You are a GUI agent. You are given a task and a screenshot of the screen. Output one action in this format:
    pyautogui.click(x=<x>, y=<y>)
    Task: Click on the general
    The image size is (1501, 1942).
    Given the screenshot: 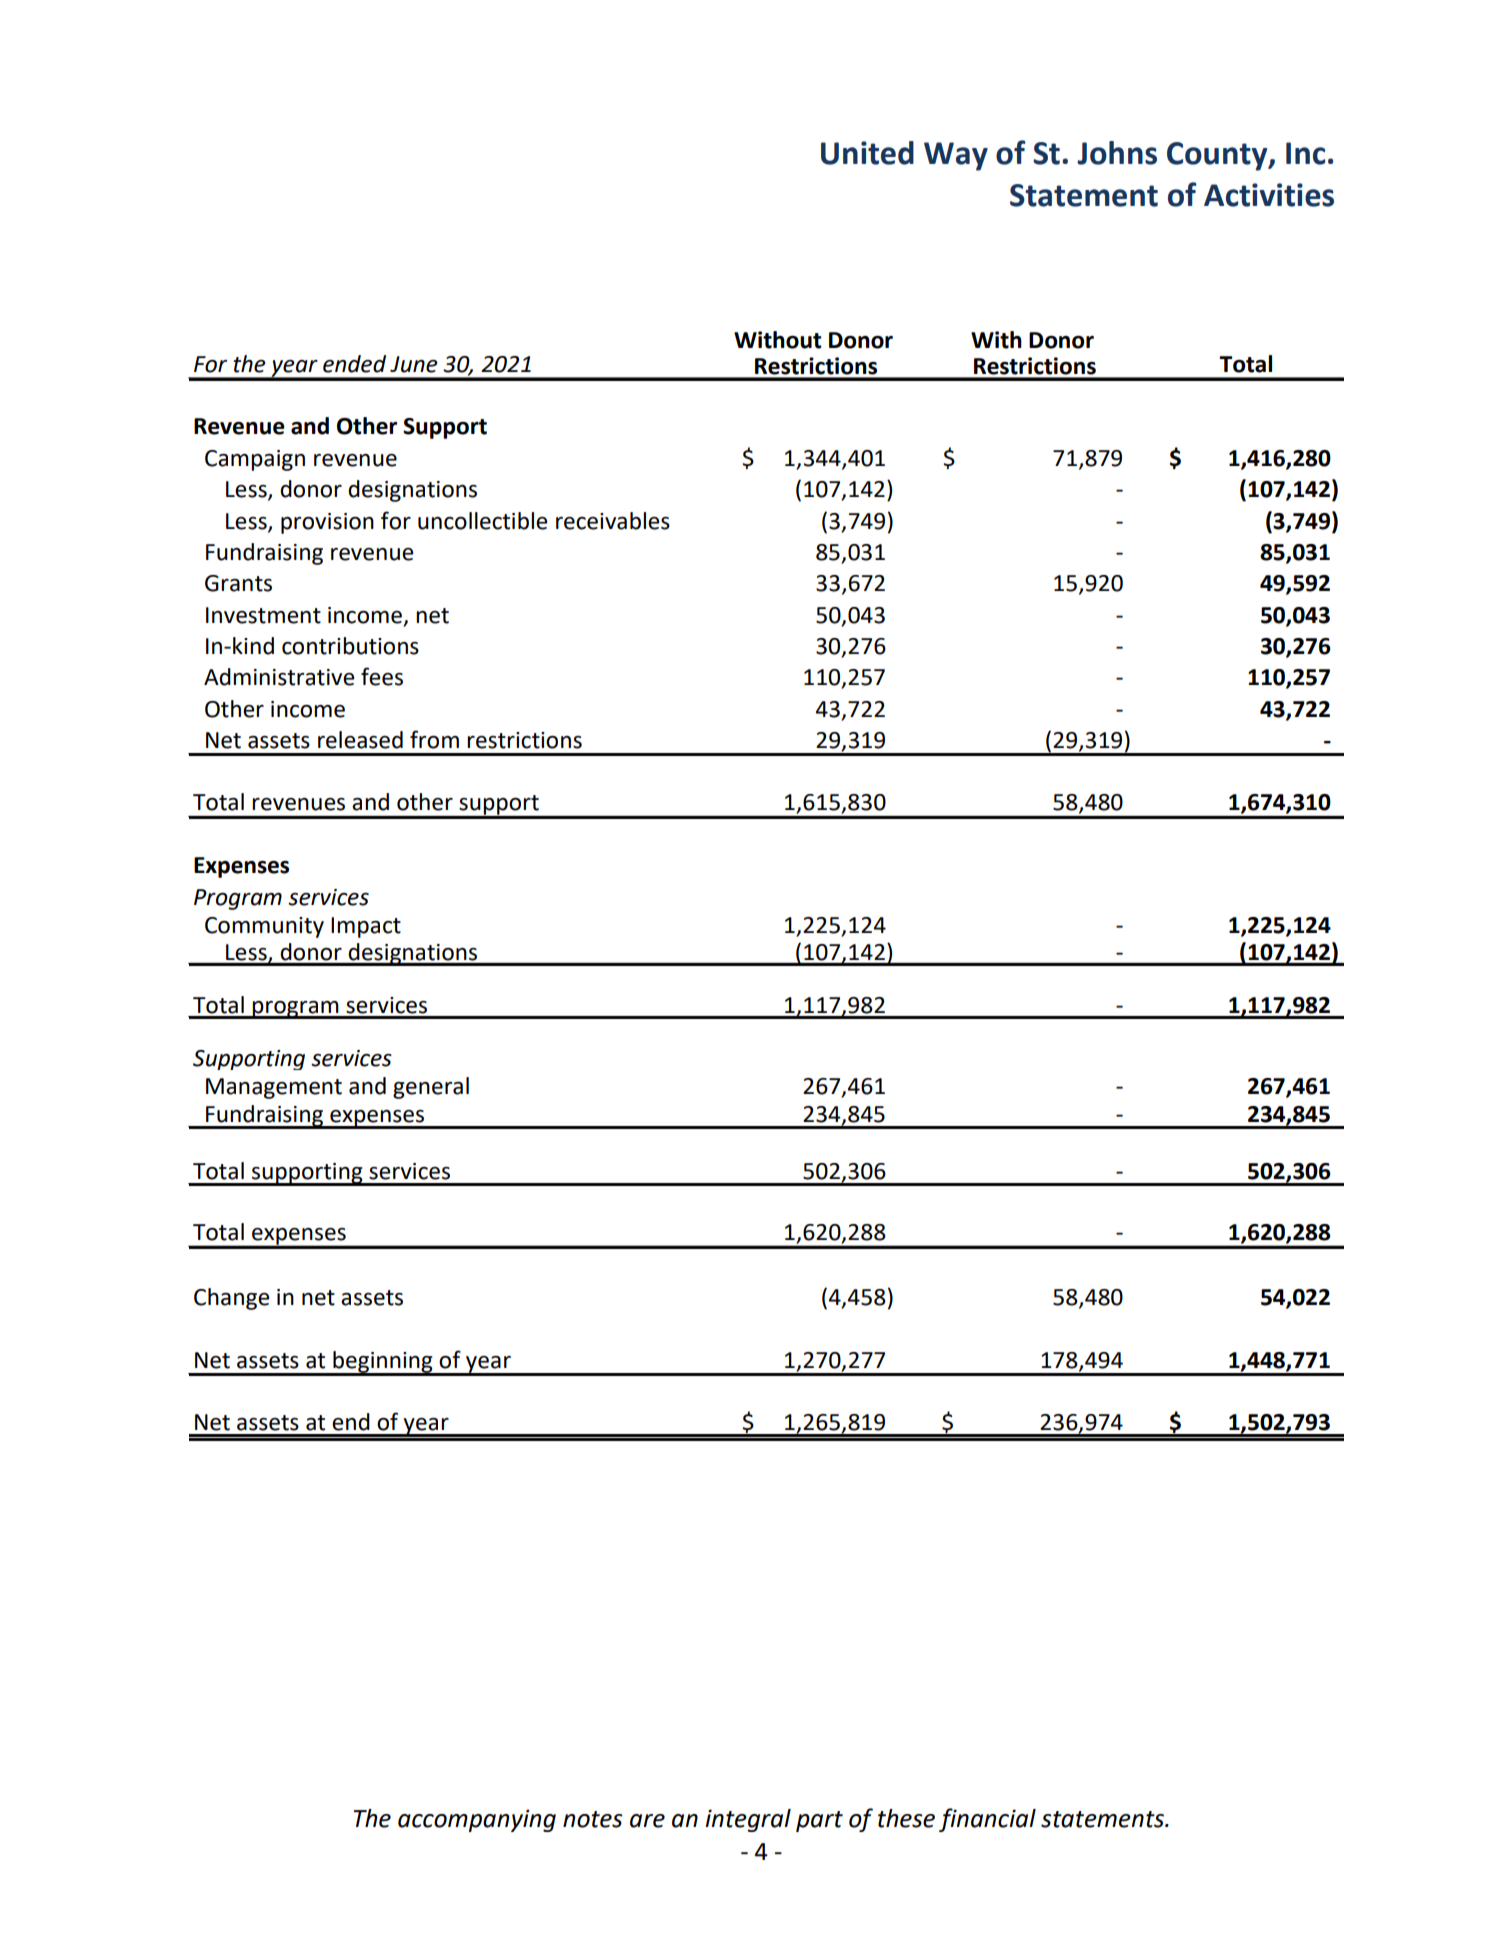 What is the action you would take?
    pyautogui.click(x=431, y=1088)
